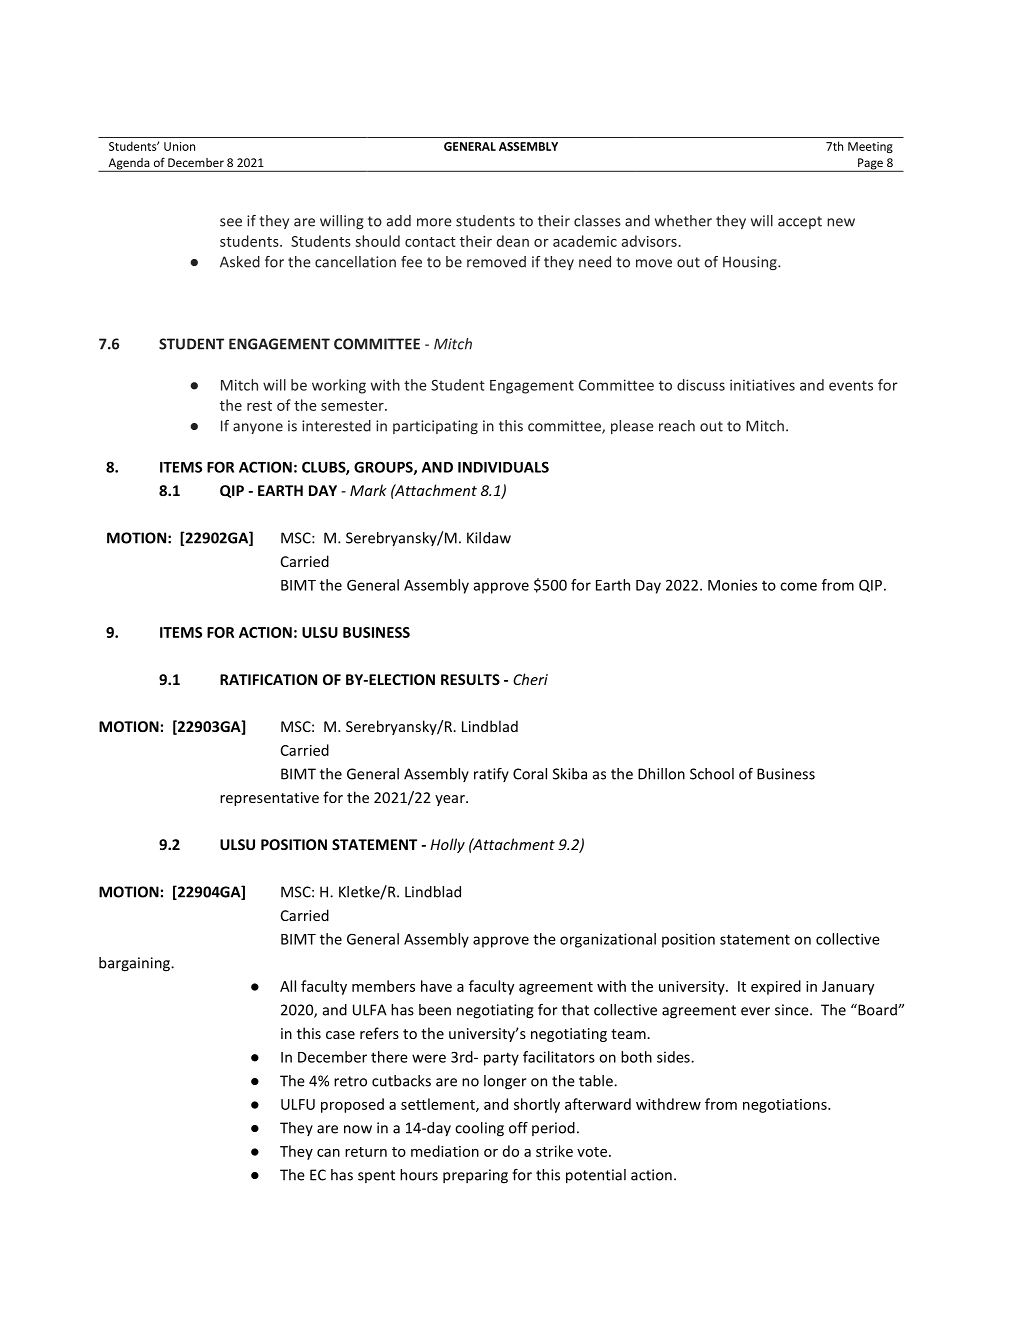 This image has height=1331, width=1029. What do you see at coordinates (358, 1129) in the image?
I see `now` at bounding box center [358, 1129].
